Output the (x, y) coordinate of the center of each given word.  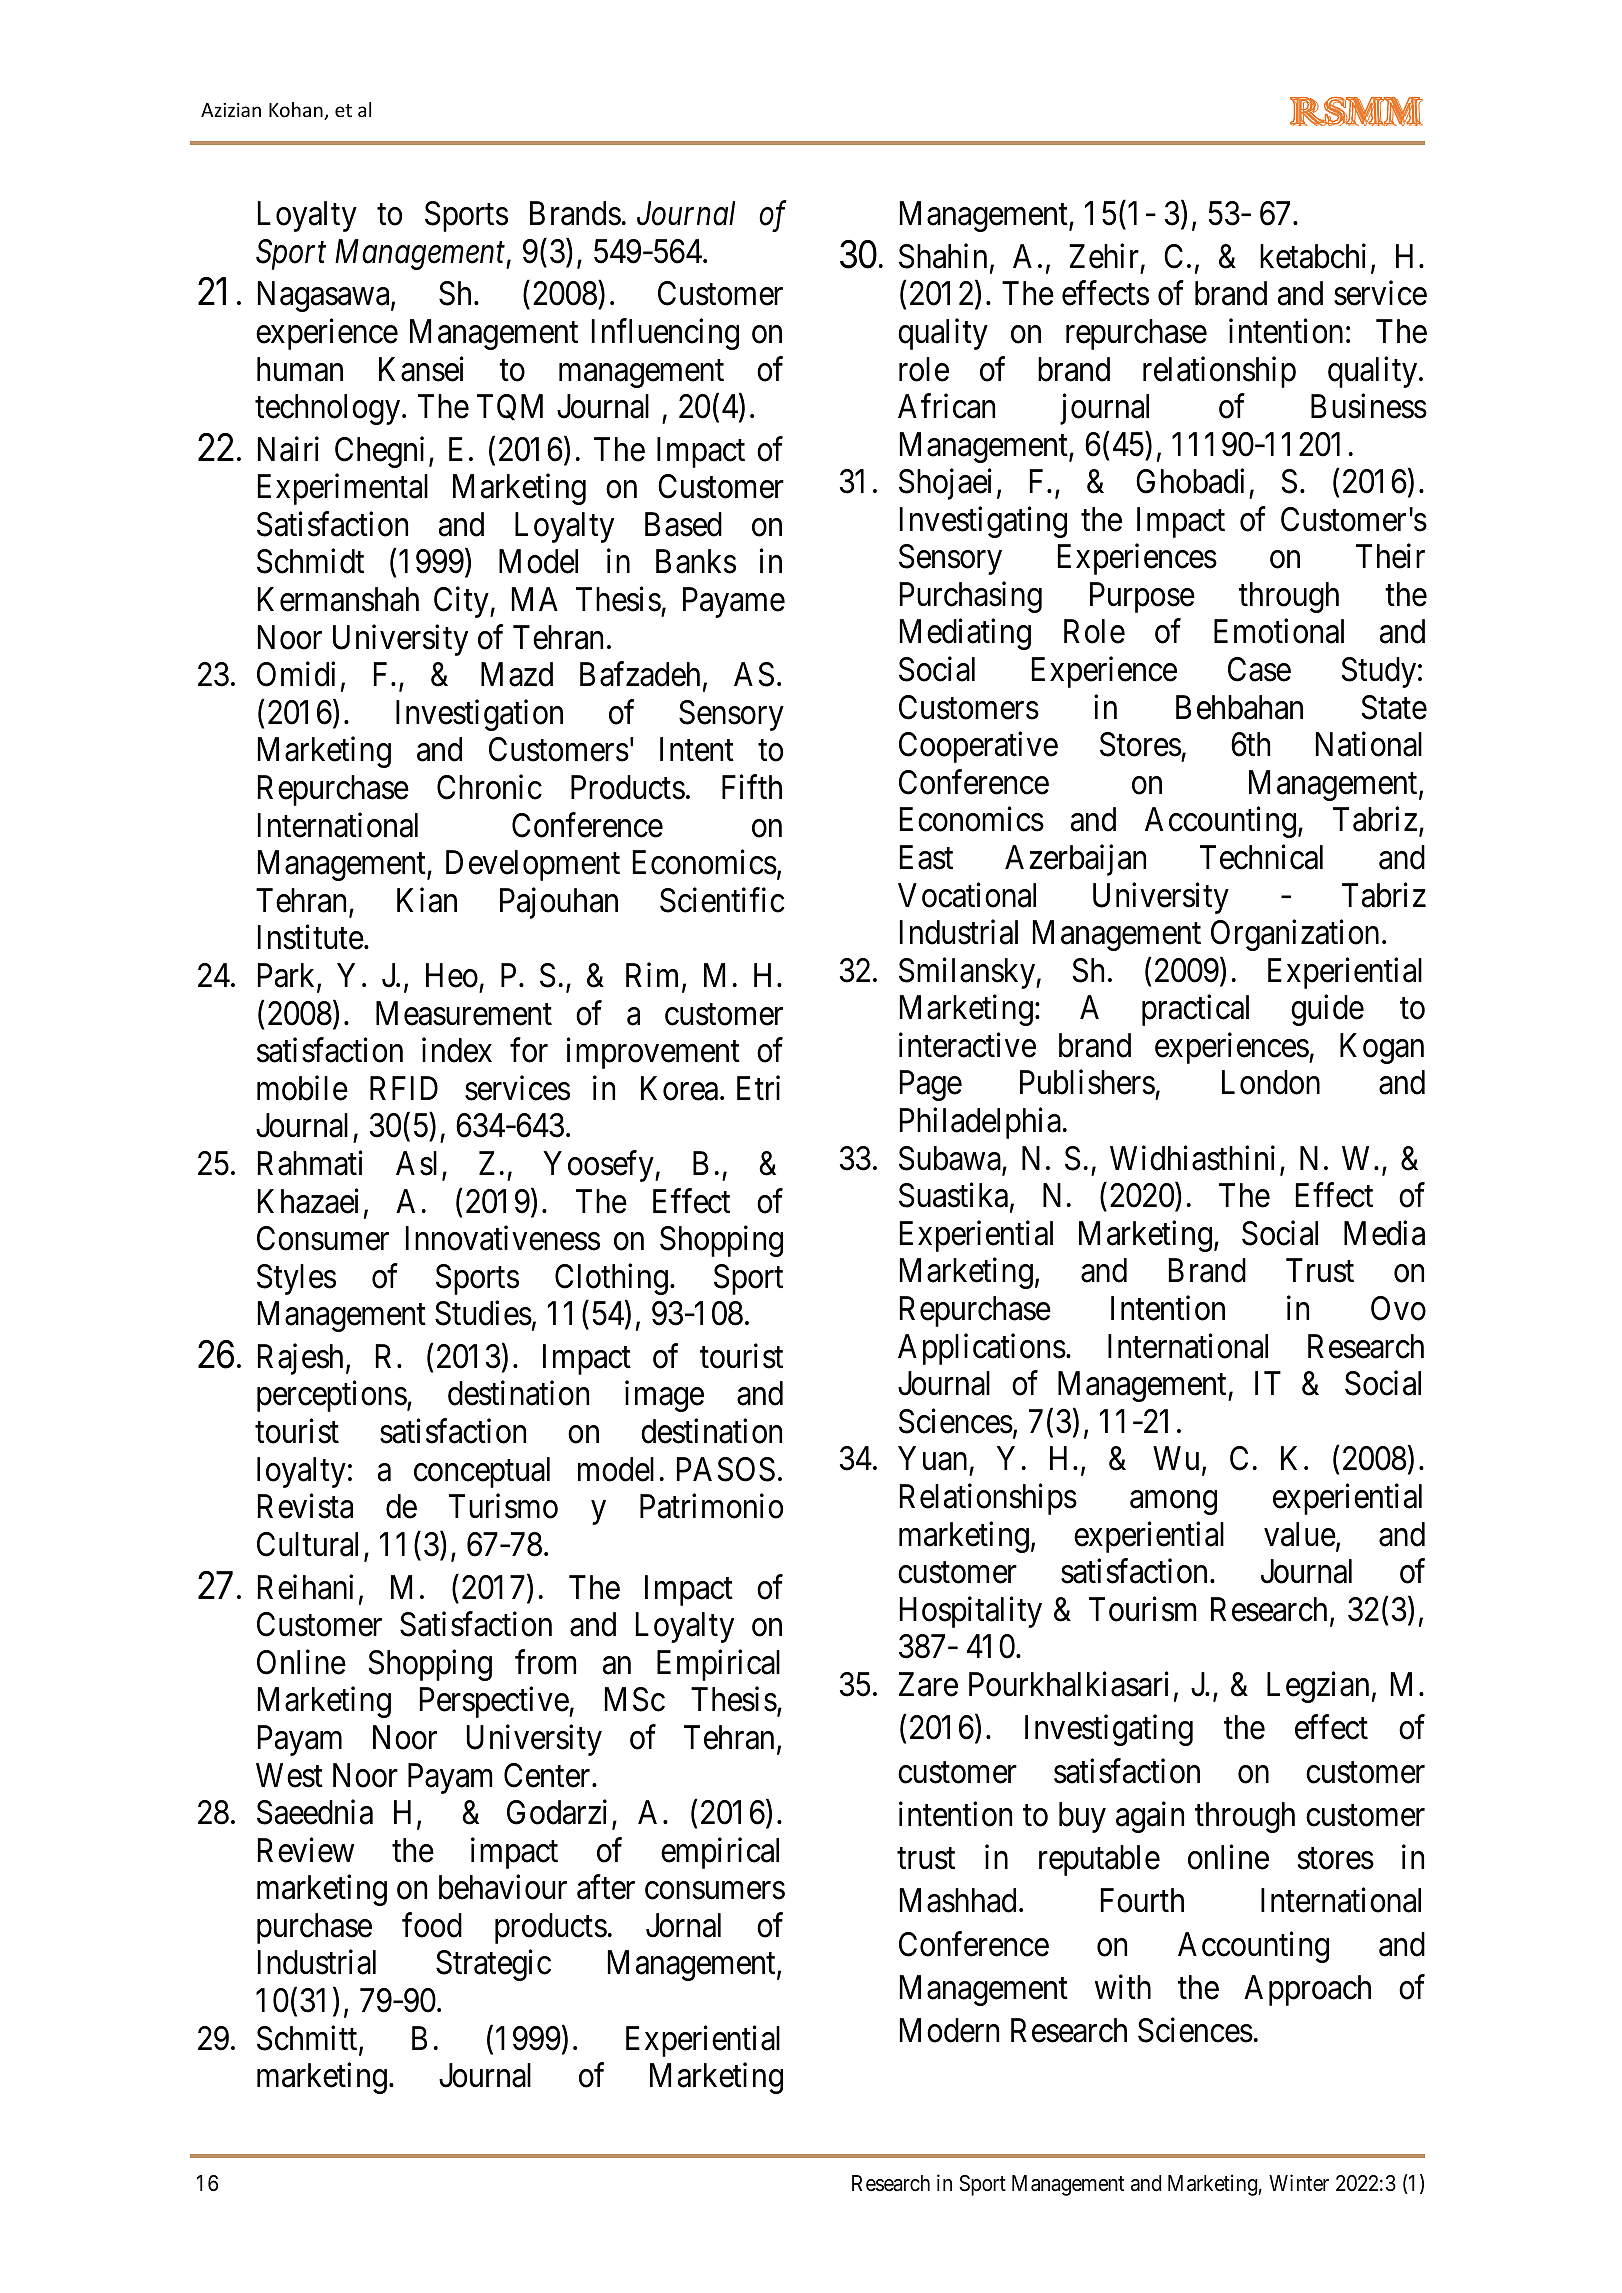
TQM (510, 407)
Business (1369, 406)
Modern (949, 2030)
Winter (1299, 2183)
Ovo (1398, 1308)
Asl (416, 1163)
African (946, 406)
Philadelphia (980, 1123)
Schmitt (308, 2039)
